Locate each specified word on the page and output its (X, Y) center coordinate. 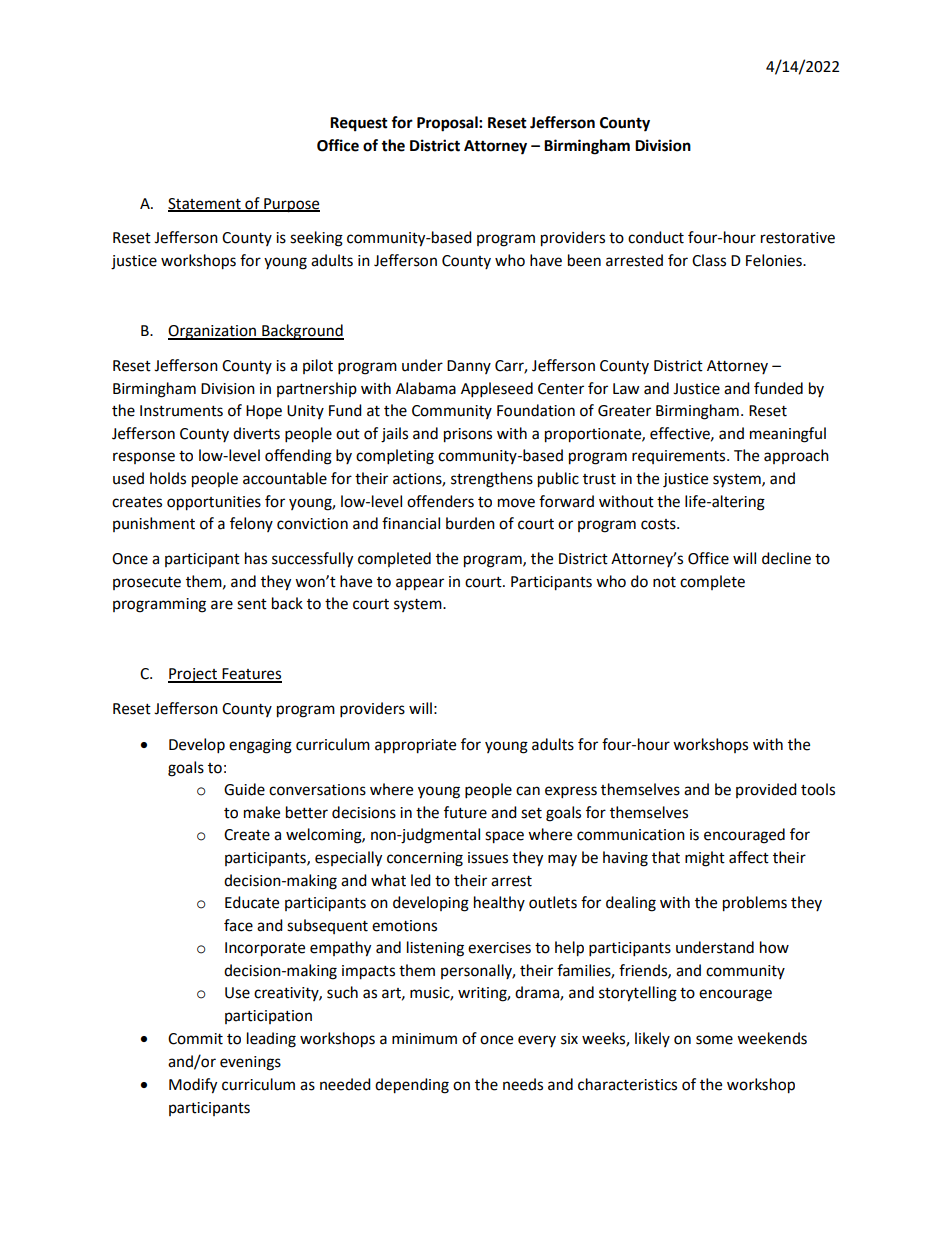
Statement (205, 204)
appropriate (415, 746)
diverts (256, 433)
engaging (260, 746)
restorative (798, 238)
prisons (468, 435)
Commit (195, 1039)
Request (359, 124)
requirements (680, 457)
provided (766, 790)
